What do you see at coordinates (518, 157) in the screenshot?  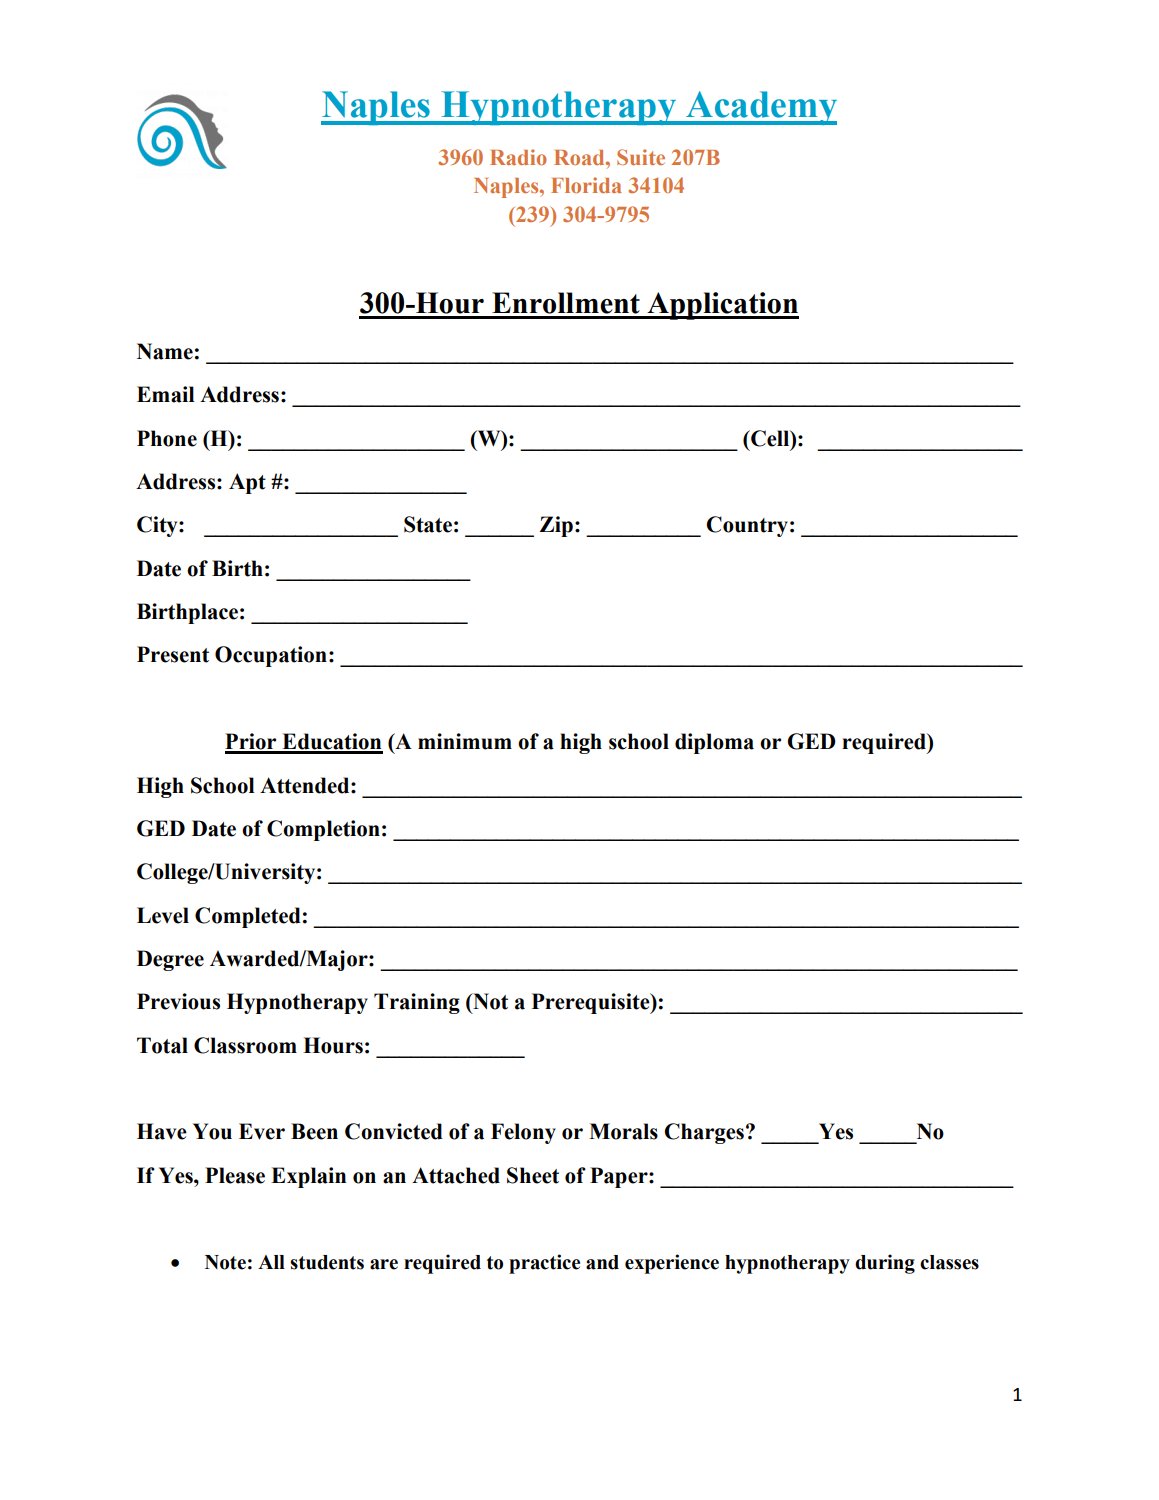 I see `Radio` at bounding box center [518, 157].
